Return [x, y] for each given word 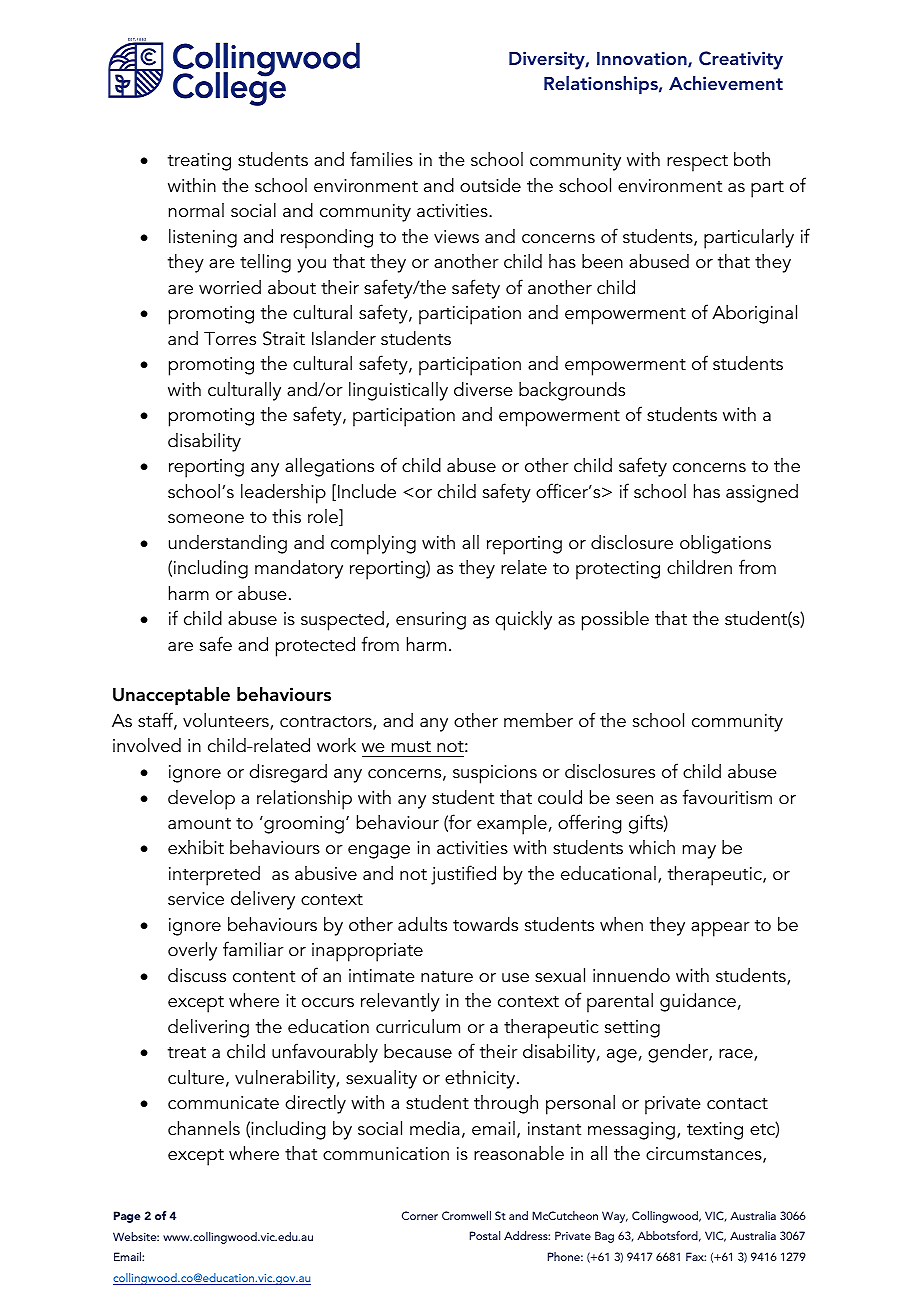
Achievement [726, 83]
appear [720, 929]
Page [127, 1217]
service [196, 899]
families [381, 159]
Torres [230, 338]
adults [422, 924]
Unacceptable [171, 696]
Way [615, 1217]
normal [196, 210]
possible [615, 621]
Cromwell [466, 1215]
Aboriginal [754, 314]
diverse [483, 389]
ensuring [431, 621]
